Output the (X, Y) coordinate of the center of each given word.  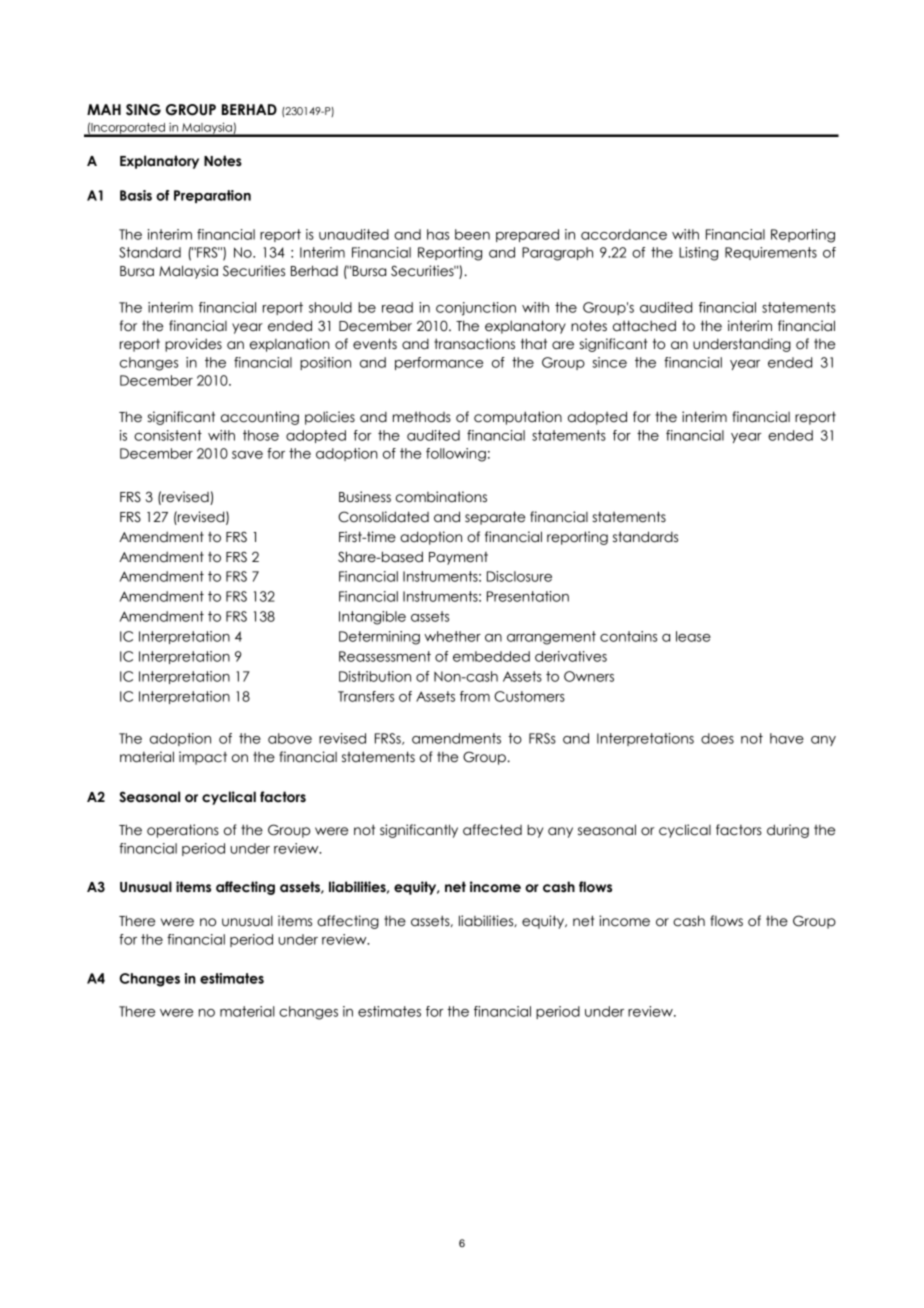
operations (183, 831)
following (456, 455)
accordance (624, 234)
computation (518, 418)
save (247, 455)
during (788, 831)
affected (492, 830)
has (438, 234)
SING (143, 110)
